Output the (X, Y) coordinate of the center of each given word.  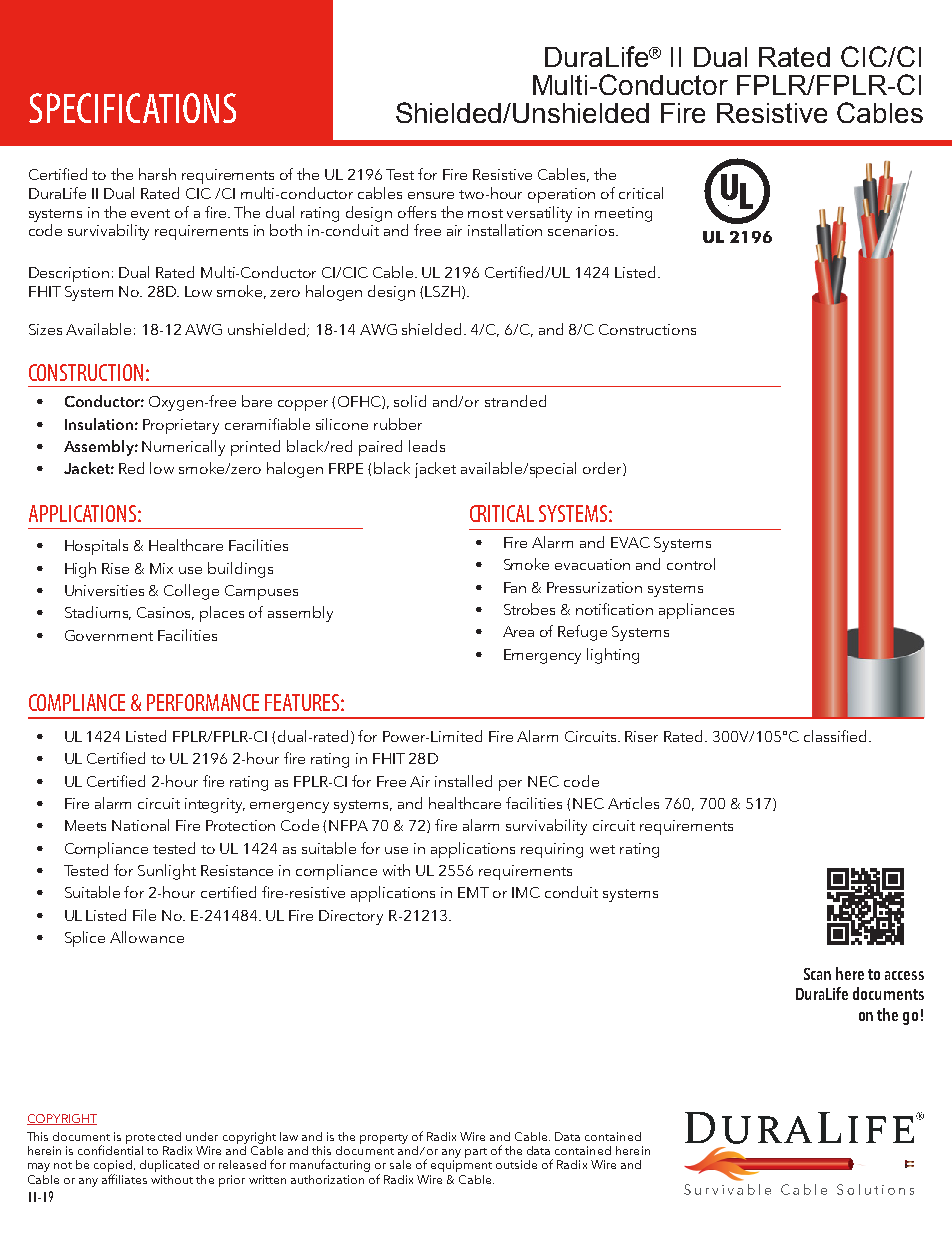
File (144, 915)
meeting (623, 214)
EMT (473, 892)
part (476, 1153)
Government (109, 635)
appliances (696, 611)
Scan (817, 974)
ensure (431, 195)
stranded (515, 401)
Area (518, 631)
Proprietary (181, 426)
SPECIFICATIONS (132, 108)
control (691, 564)
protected (153, 1138)
